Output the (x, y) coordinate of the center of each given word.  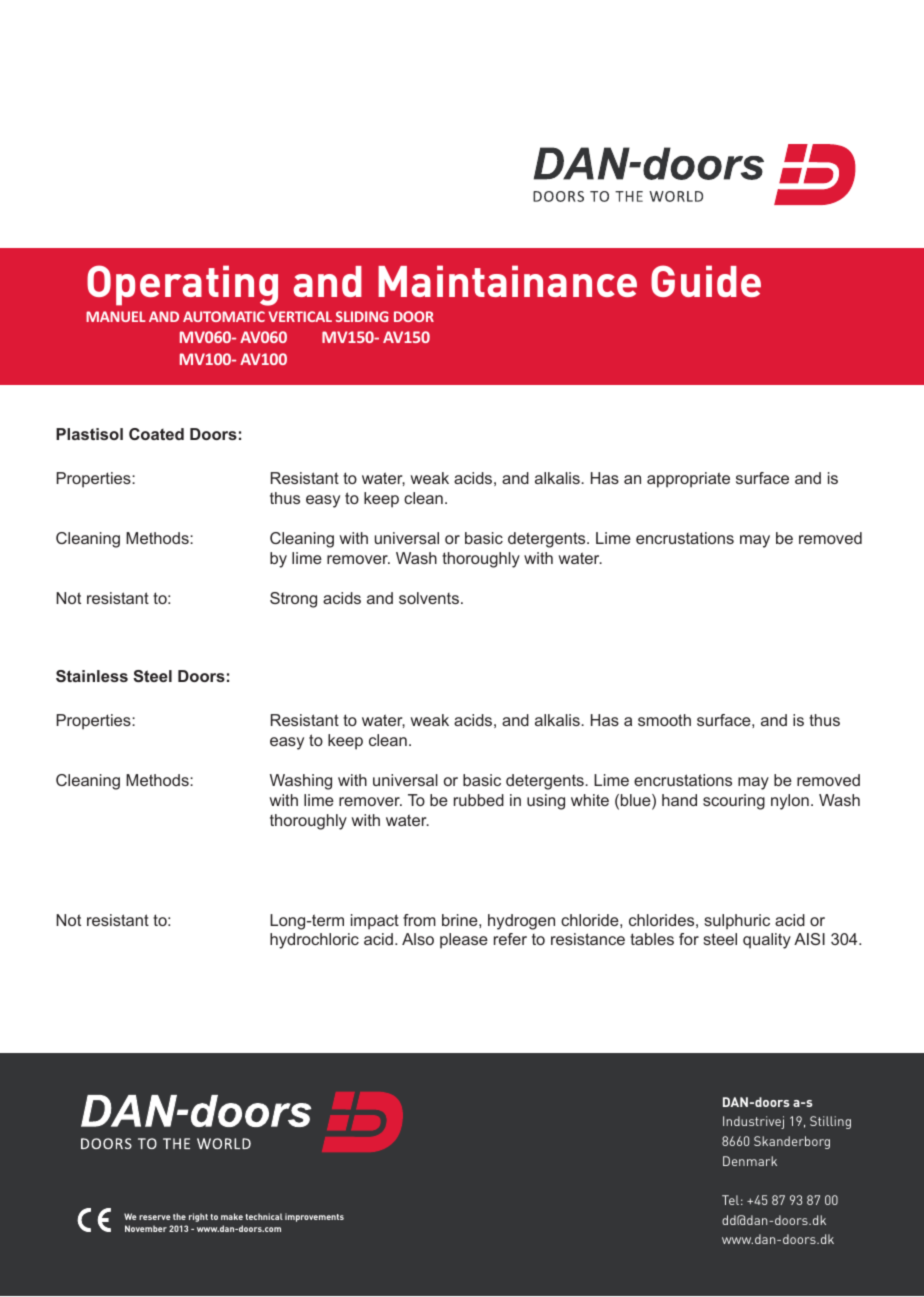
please (464, 941)
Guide (706, 281)
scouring (734, 802)
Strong (293, 600)
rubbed (479, 800)
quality (767, 941)
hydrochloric (314, 941)
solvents (429, 598)
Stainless (92, 676)
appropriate (688, 480)
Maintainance (507, 281)
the (179, 1216)
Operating (182, 285)
